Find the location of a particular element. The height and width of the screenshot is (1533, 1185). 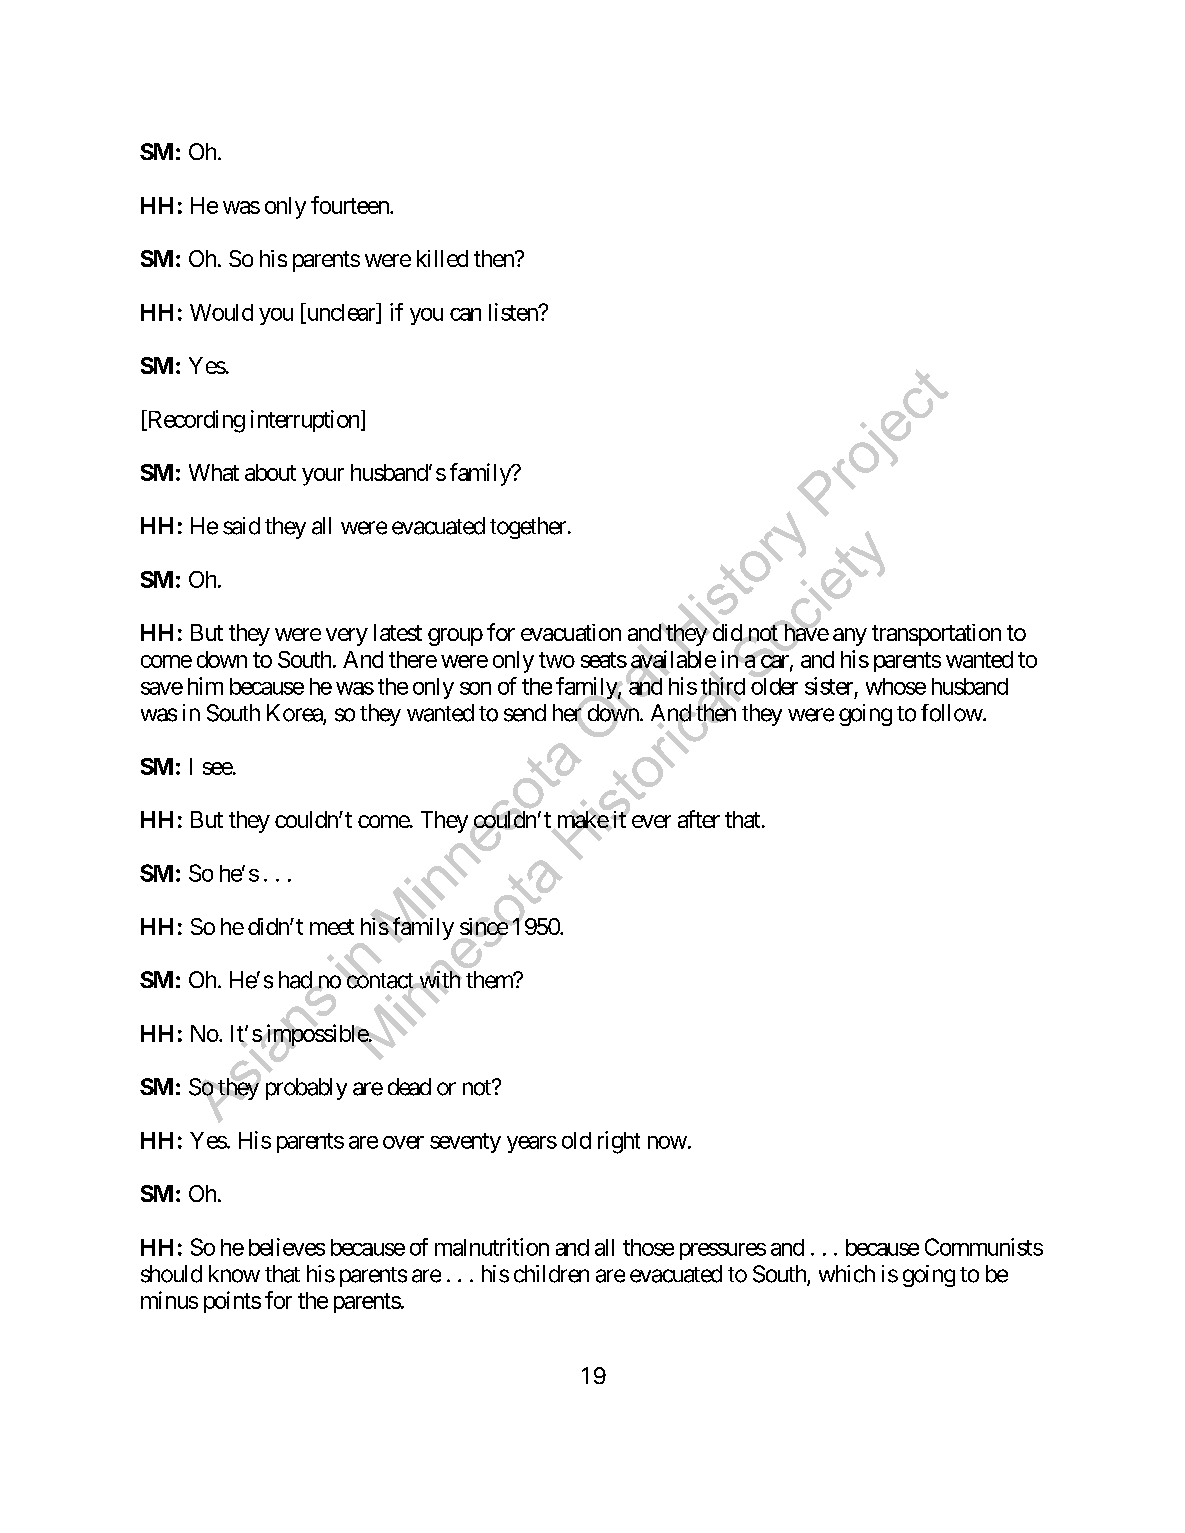

children is located at coordinates (551, 1274).
